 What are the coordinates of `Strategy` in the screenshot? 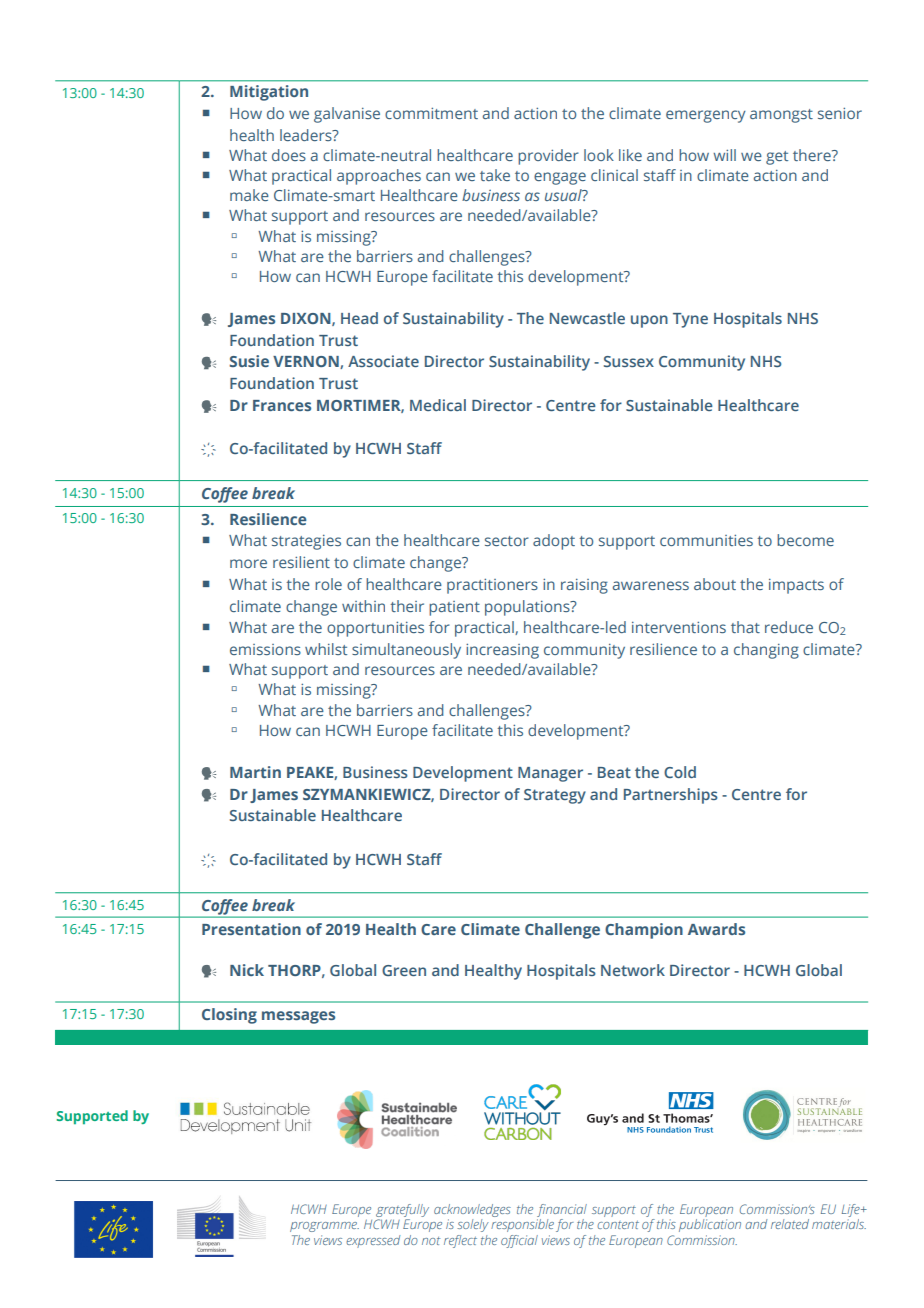 It's located at (555, 796).
